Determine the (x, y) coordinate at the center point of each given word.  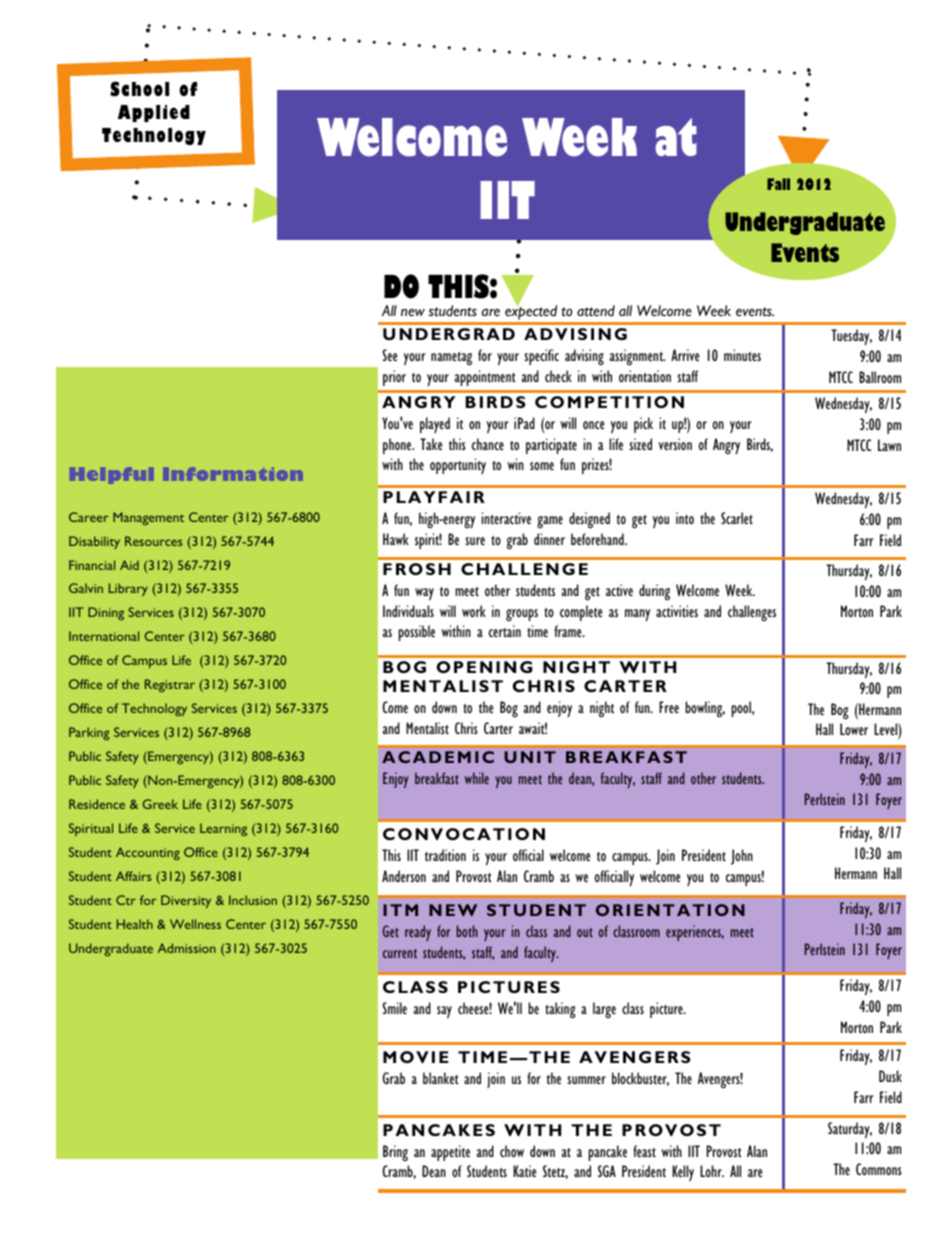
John (742, 857)
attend (596, 311)
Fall (778, 184)
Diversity (186, 901)
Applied (154, 113)
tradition (445, 855)
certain (505, 631)
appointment (485, 378)
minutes (742, 355)
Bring (395, 1153)
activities (677, 611)
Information (233, 474)
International (104, 636)
